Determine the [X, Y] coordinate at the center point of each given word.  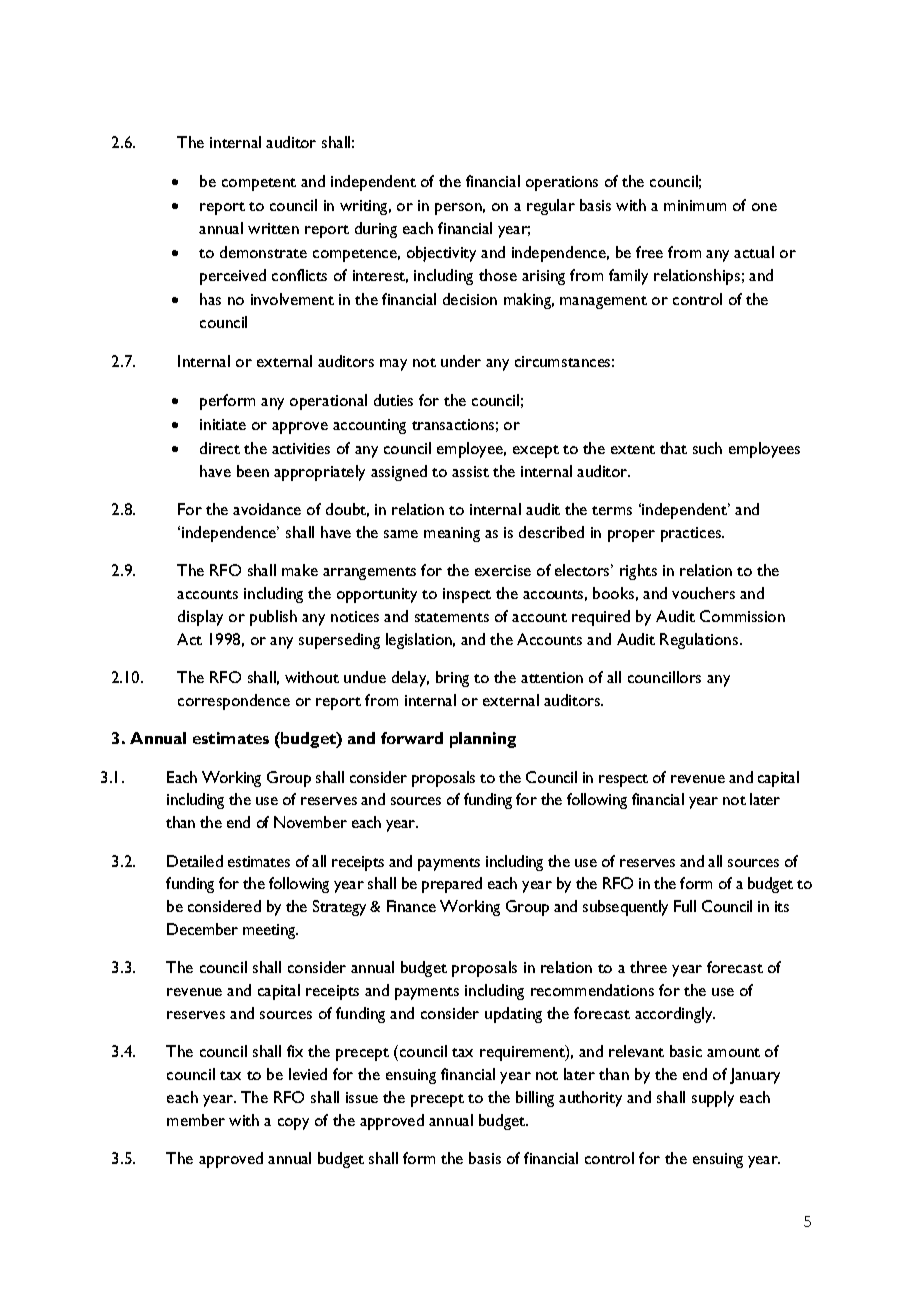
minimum [695, 205]
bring [452, 679]
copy [293, 1124]
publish [273, 618]
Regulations [700, 641]
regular [551, 207]
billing [535, 1099]
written [273, 228]
